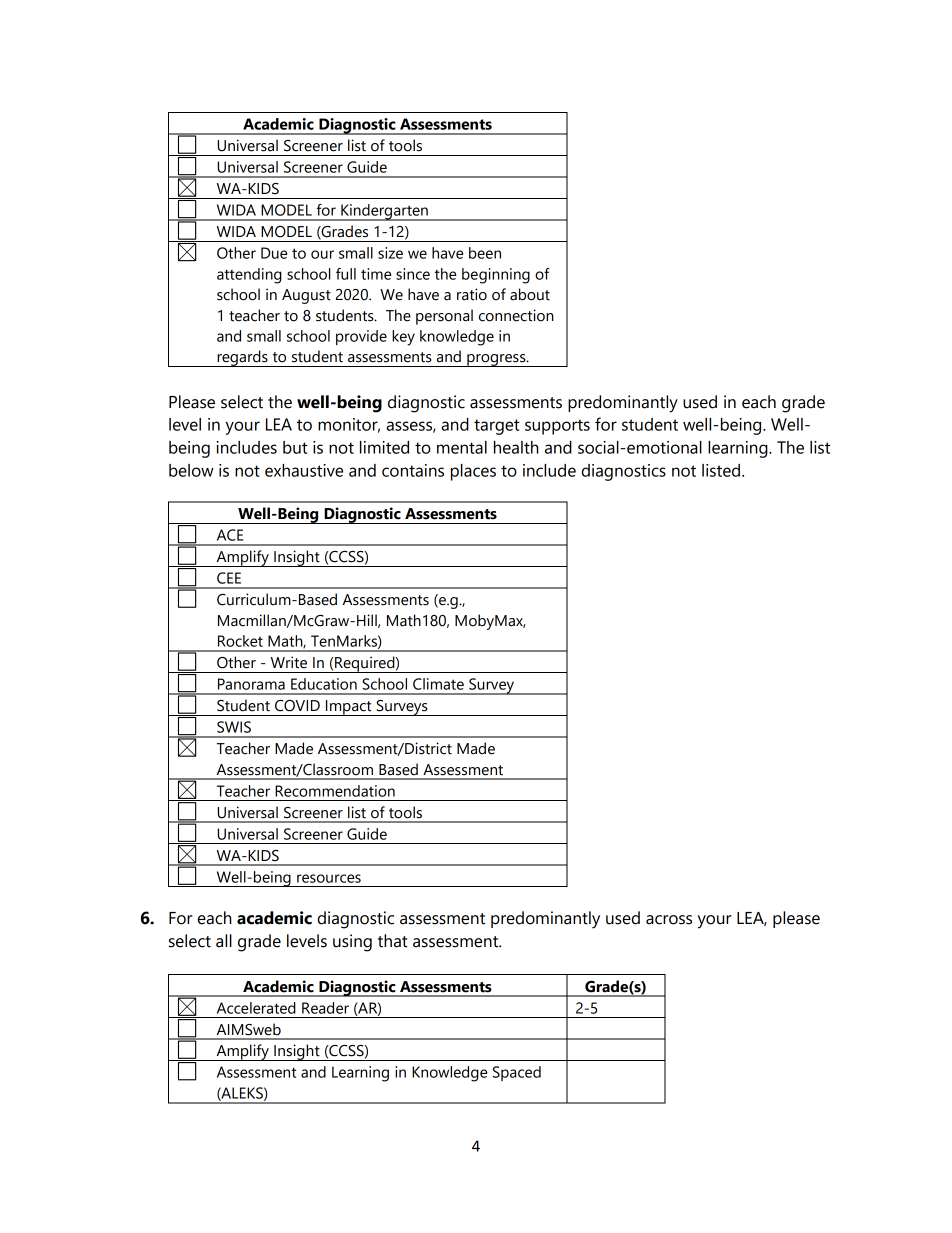  I want to click on about, so click(530, 294).
